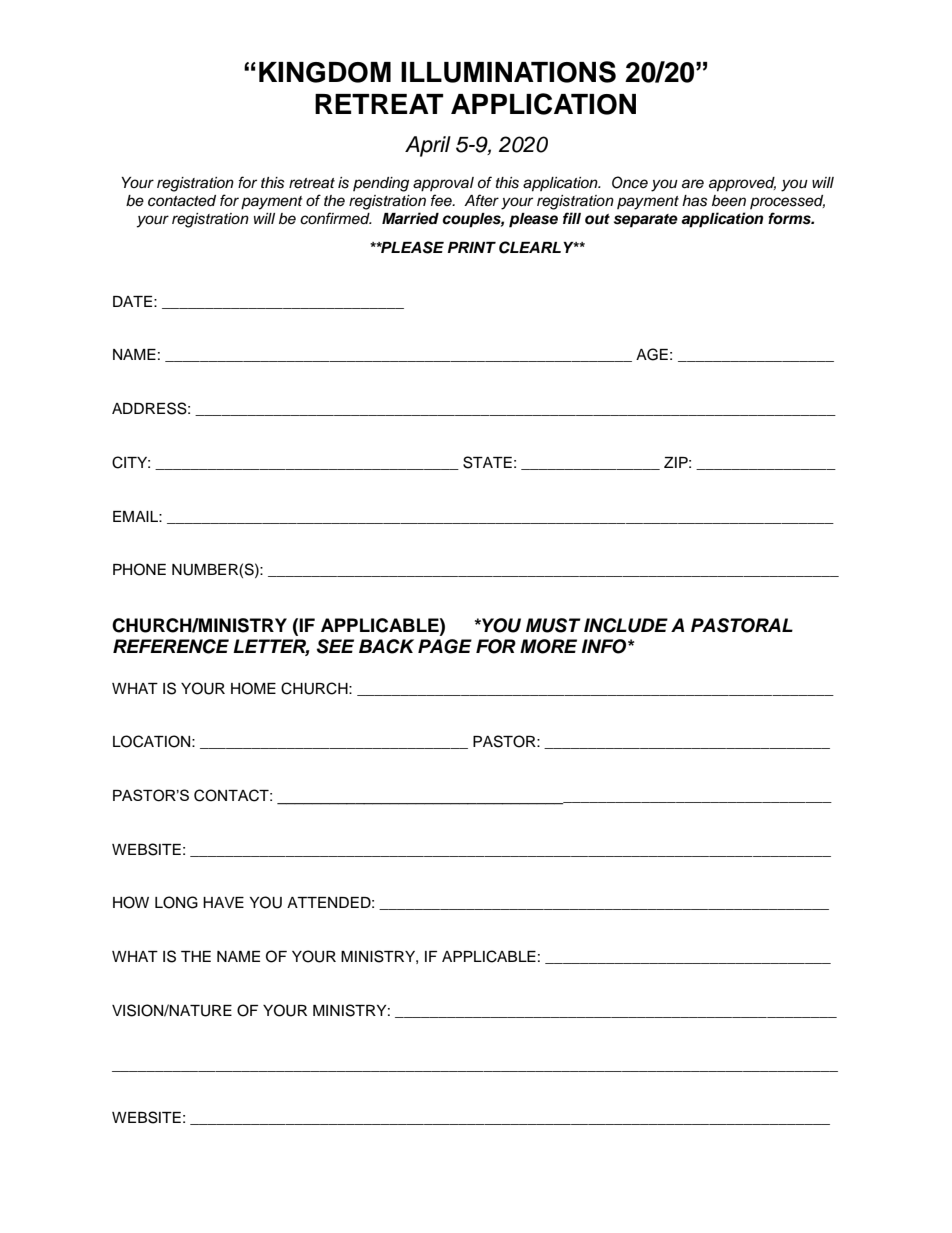  Describe the element at coordinates (597, 219) in the page. I see `out` at that location.
